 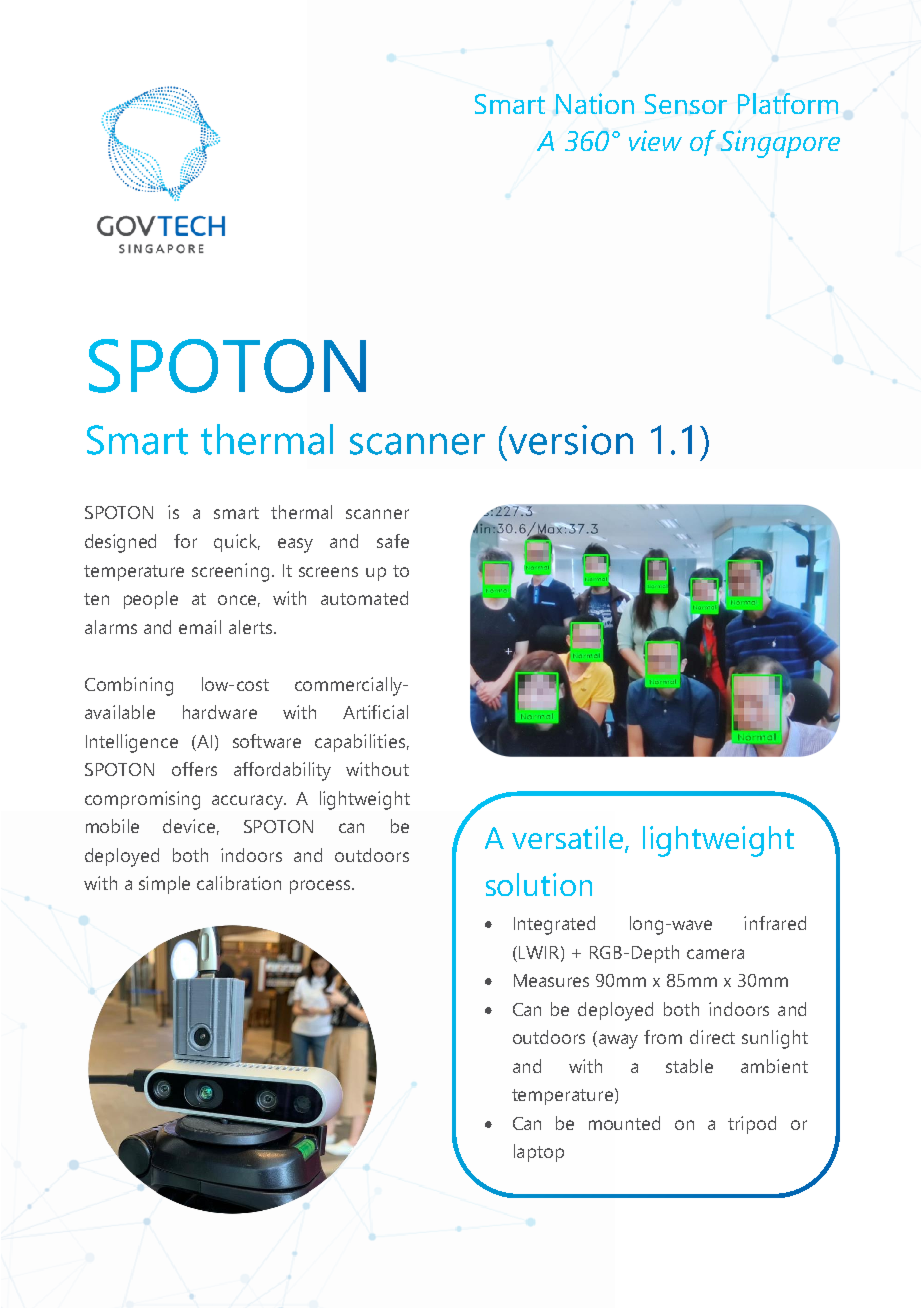 I want to click on Nation, so click(x=595, y=103).
